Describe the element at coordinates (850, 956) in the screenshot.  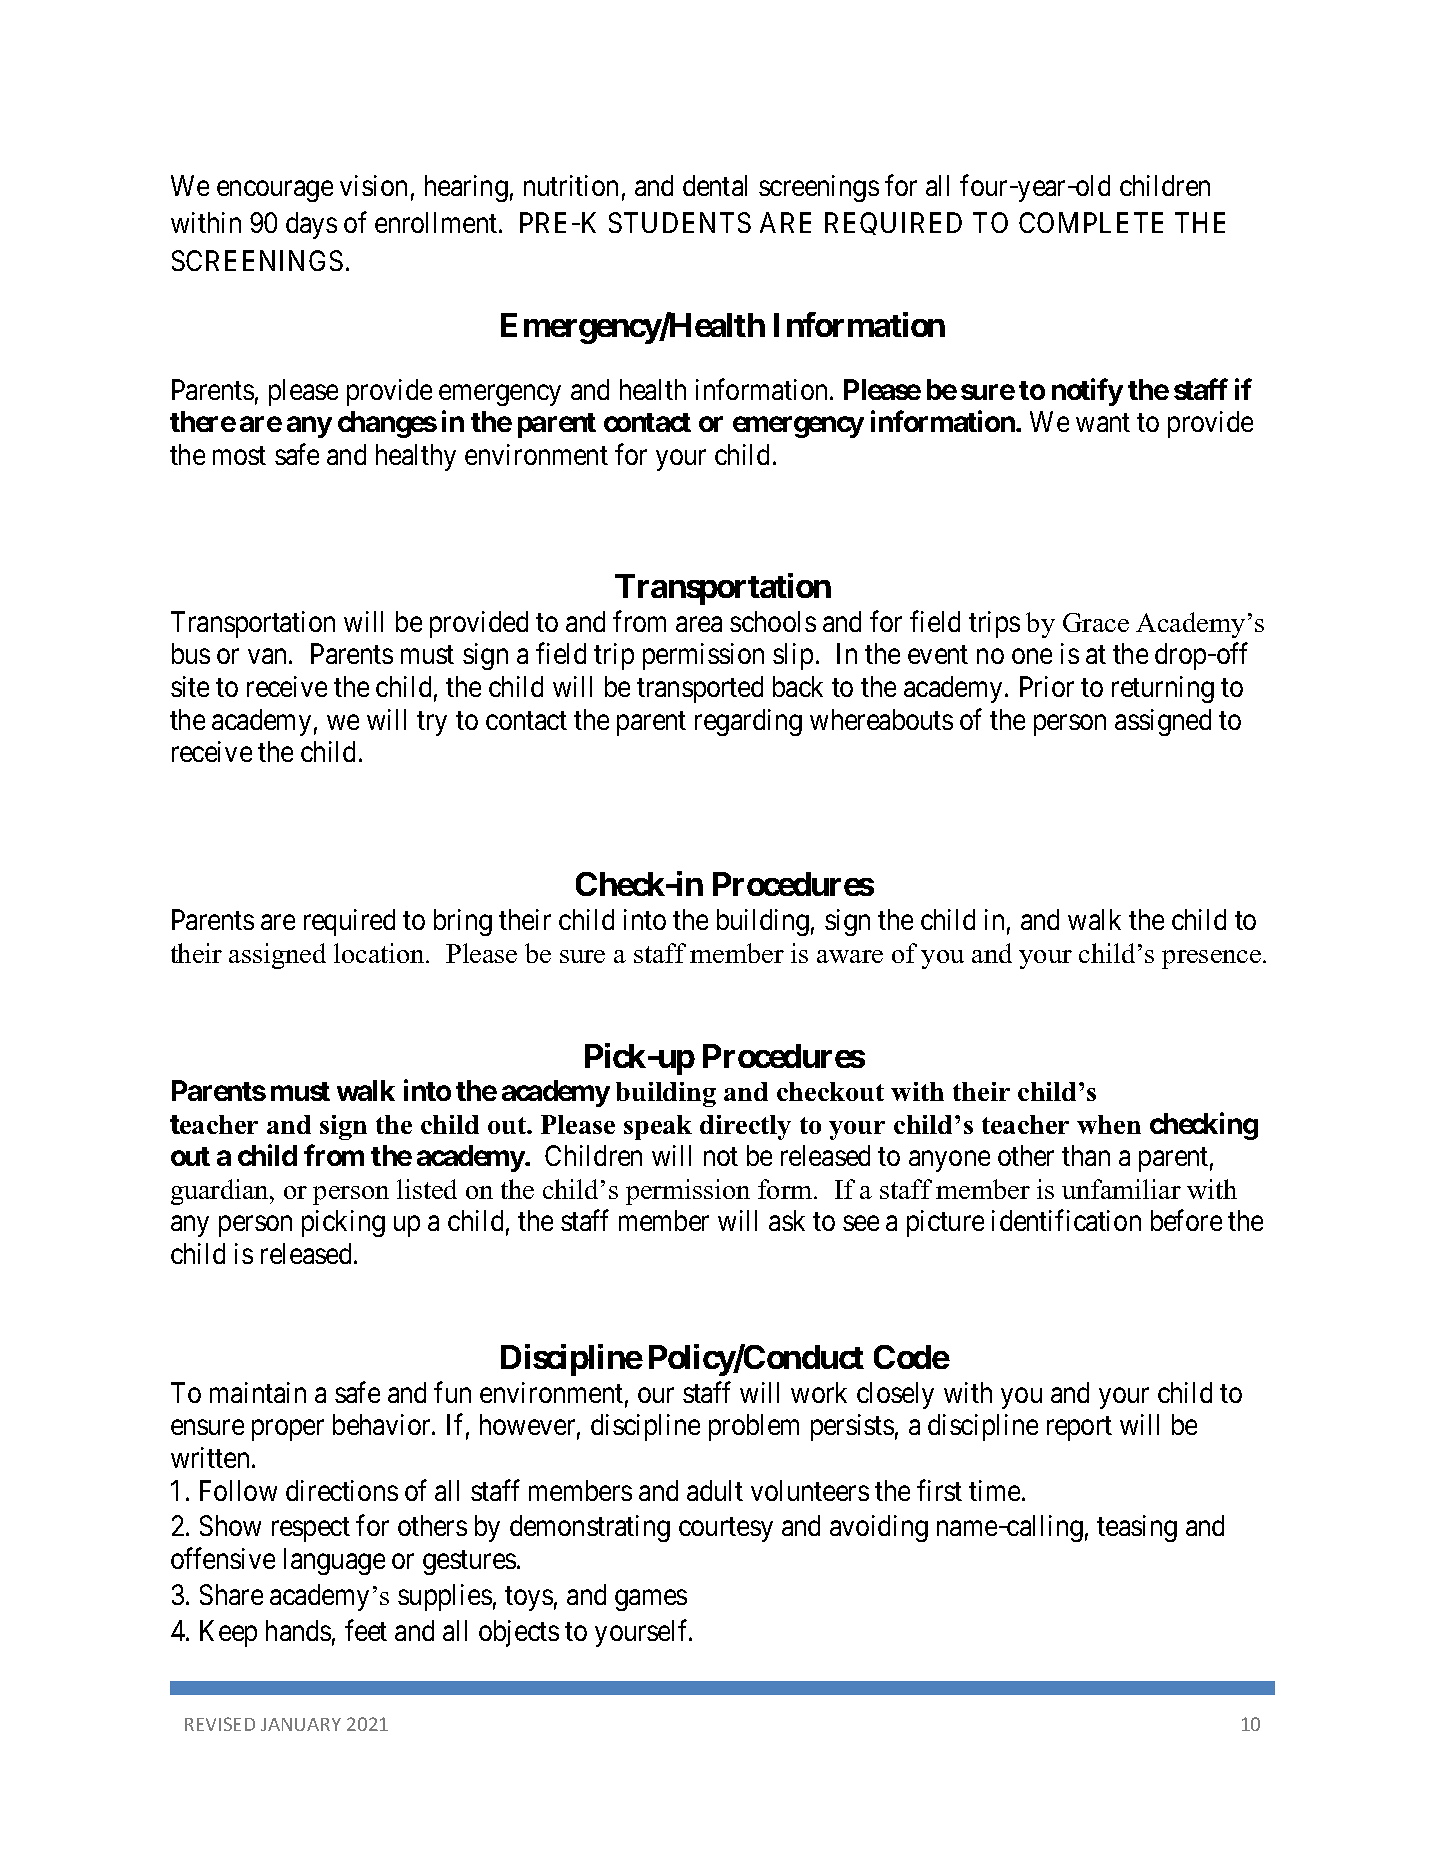
I see `aware` at that location.
